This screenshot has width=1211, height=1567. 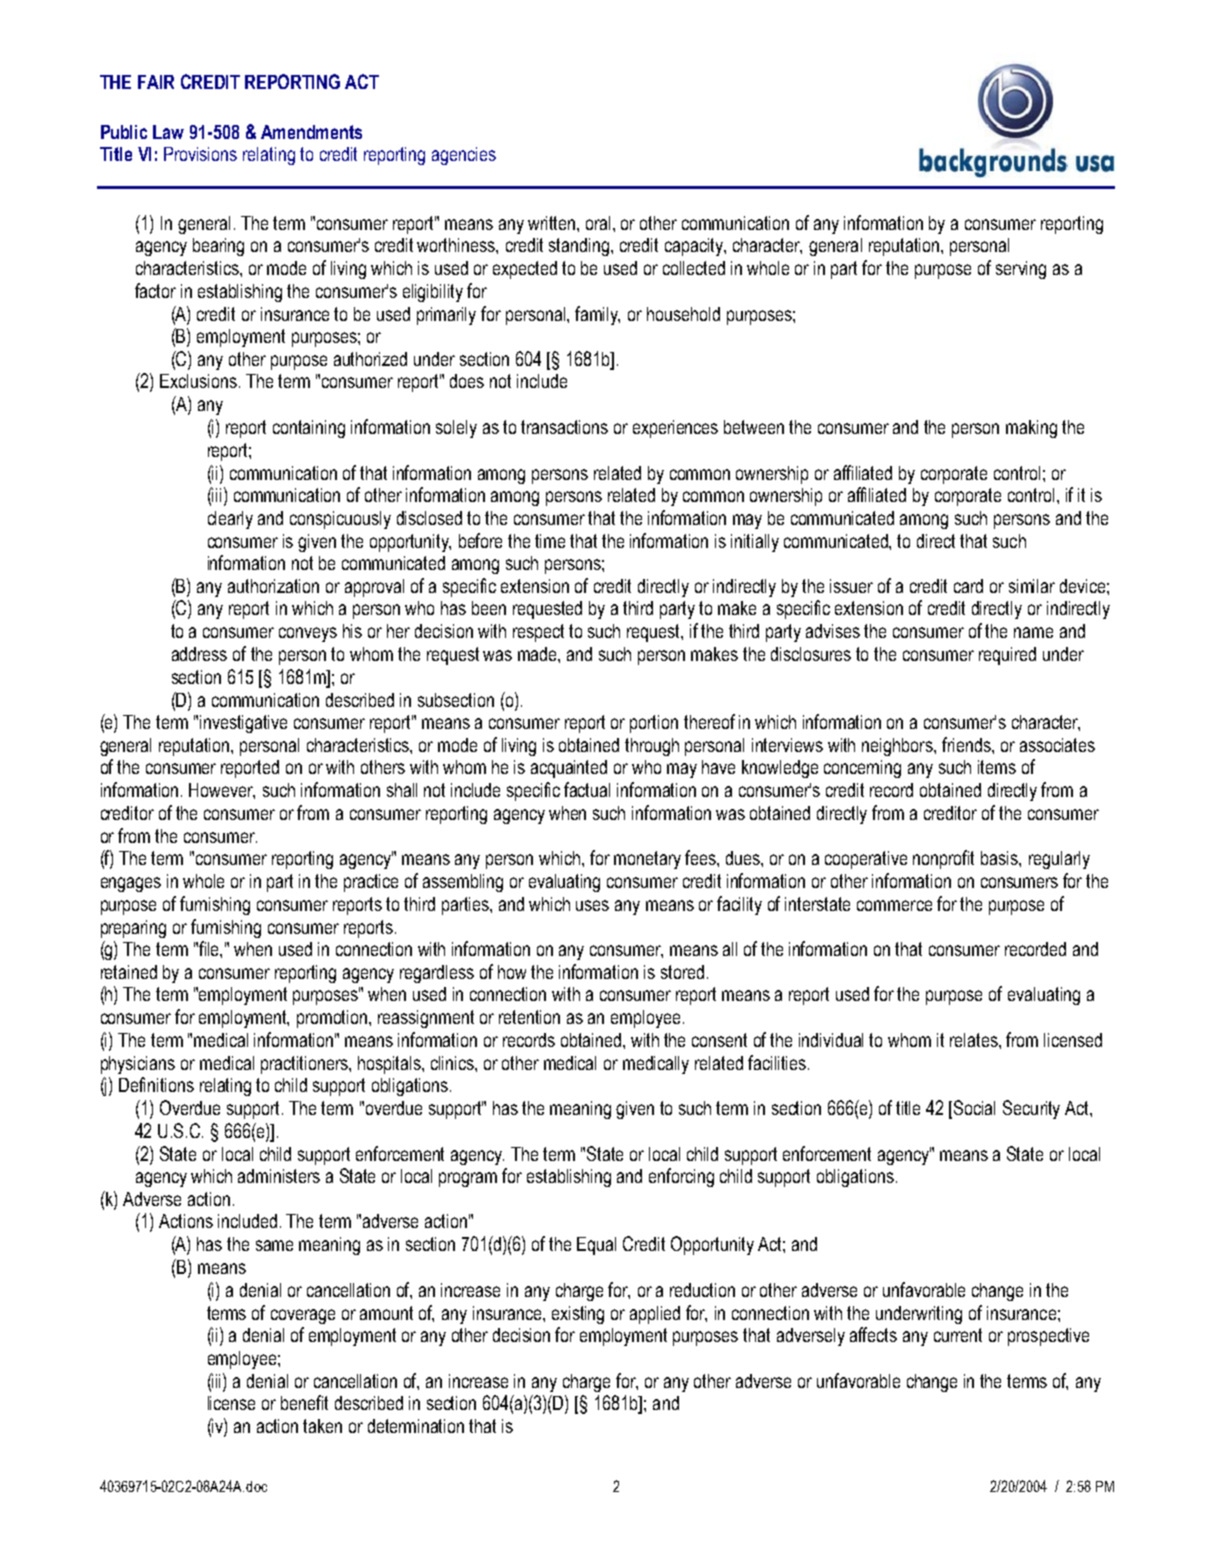 I want to click on serving, so click(x=1021, y=270).
